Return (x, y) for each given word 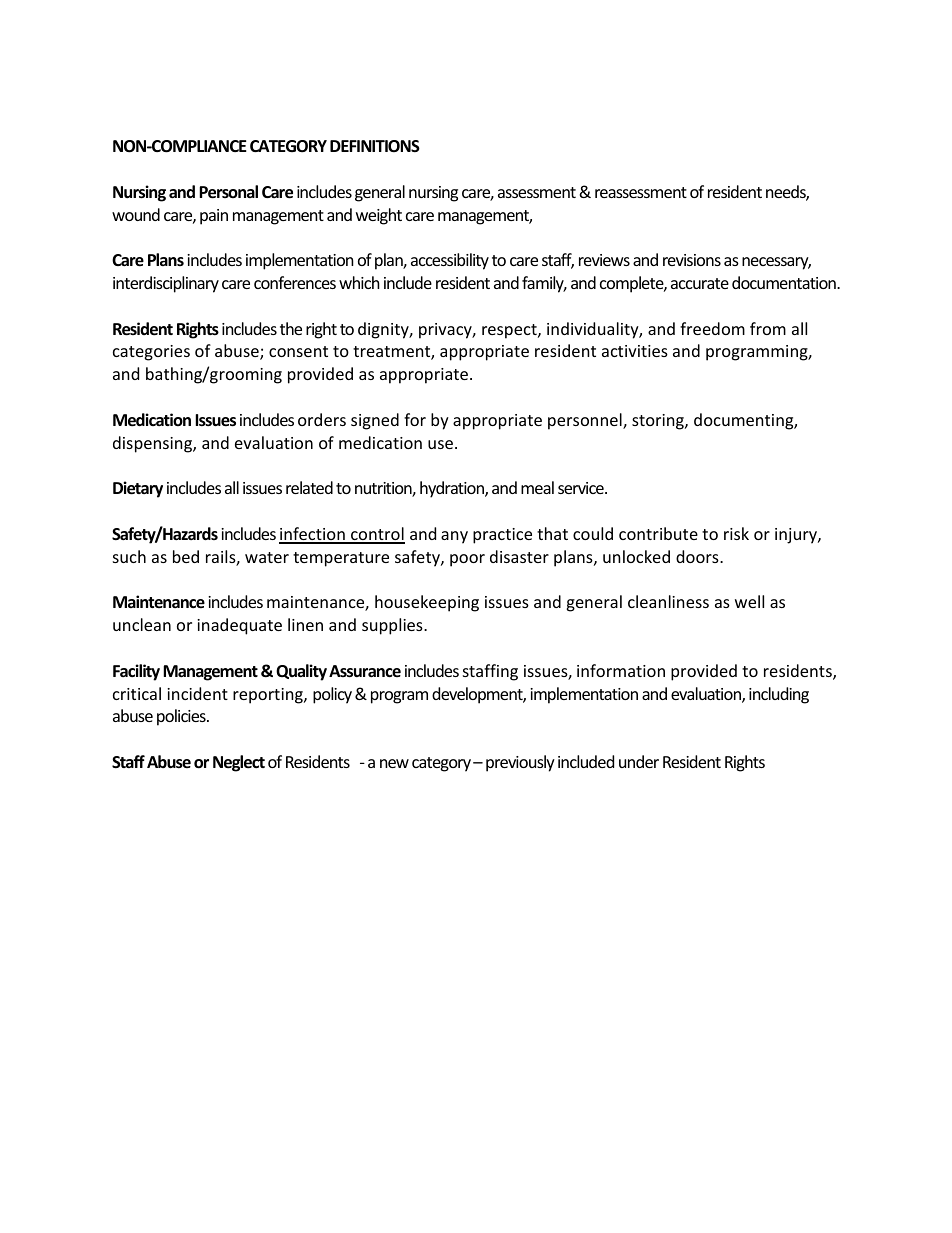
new (394, 763)
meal (537, 487)
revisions (692, 260)
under (639, 761)
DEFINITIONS (375, 146)
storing (659, 422)
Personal (228, 192)
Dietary (138, 489)
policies (182, 717)
